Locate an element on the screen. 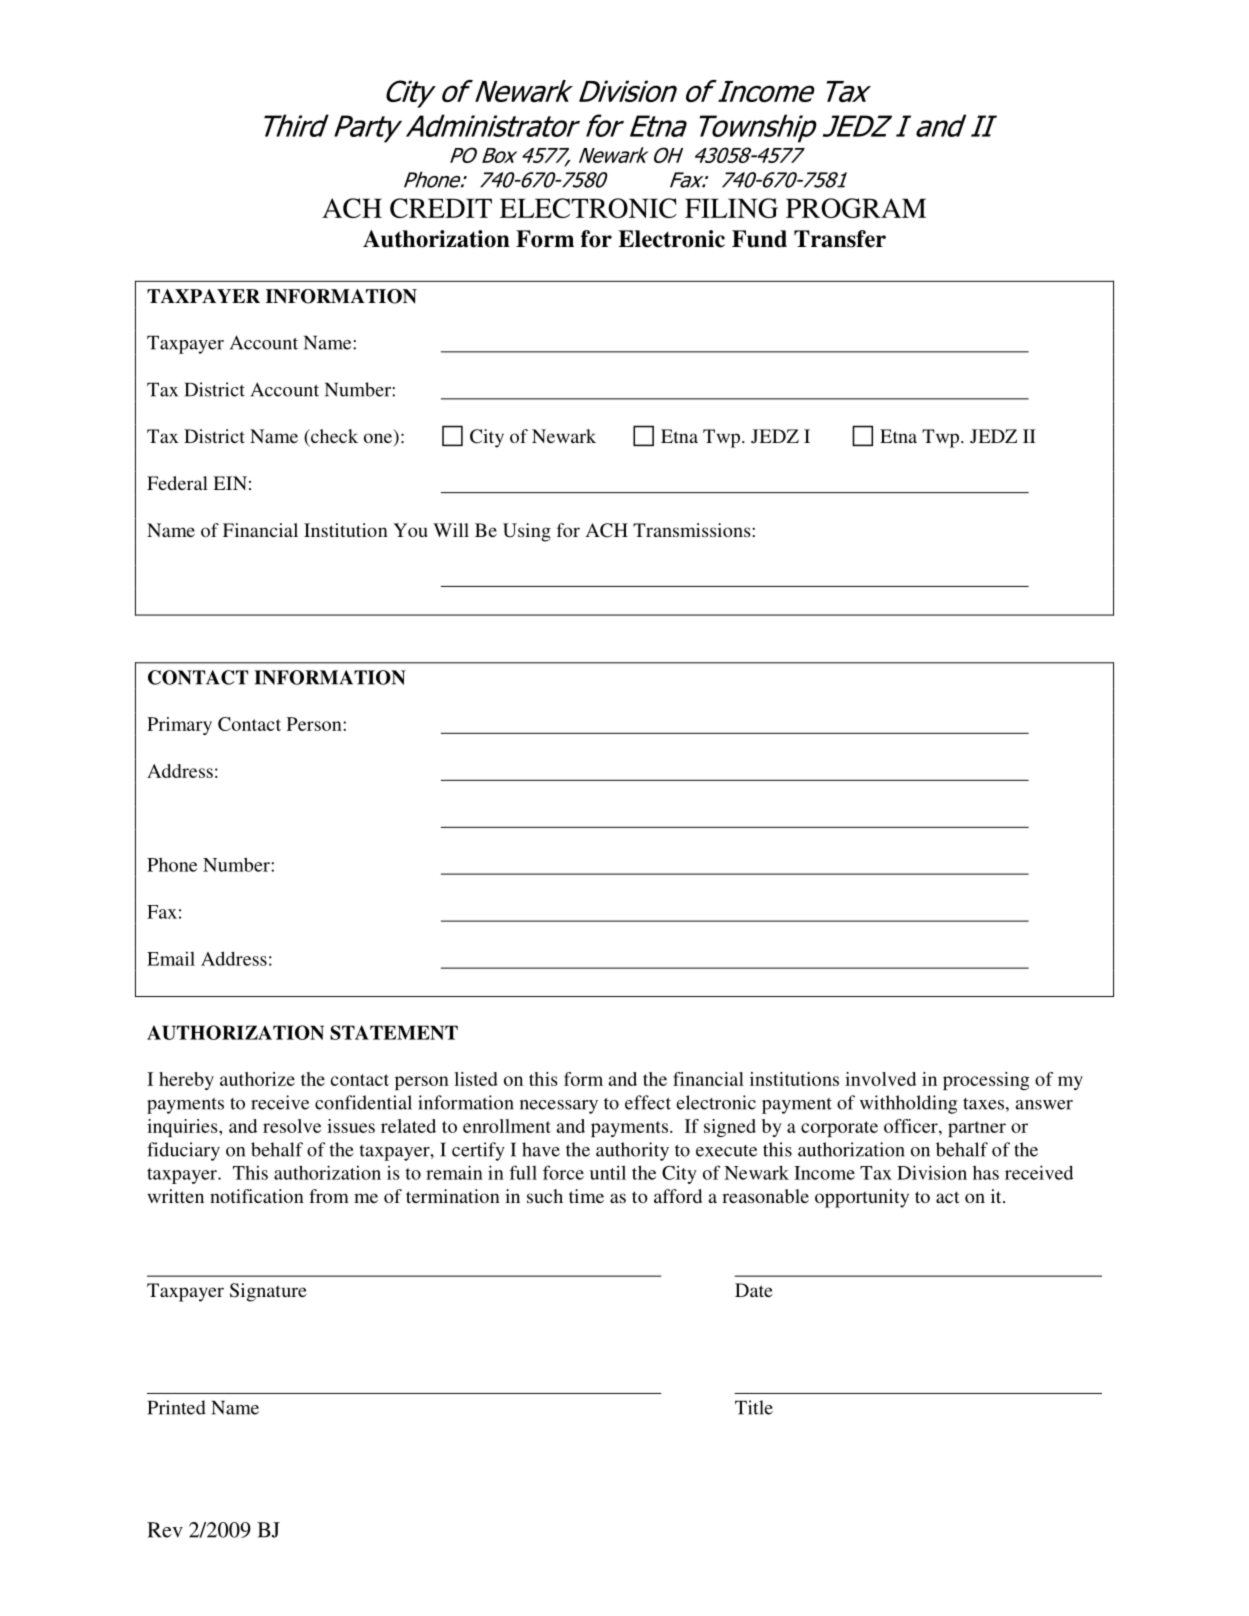 This screenshot has width=1249, height=1616. withholding is located at coordinates (908, 1104).
